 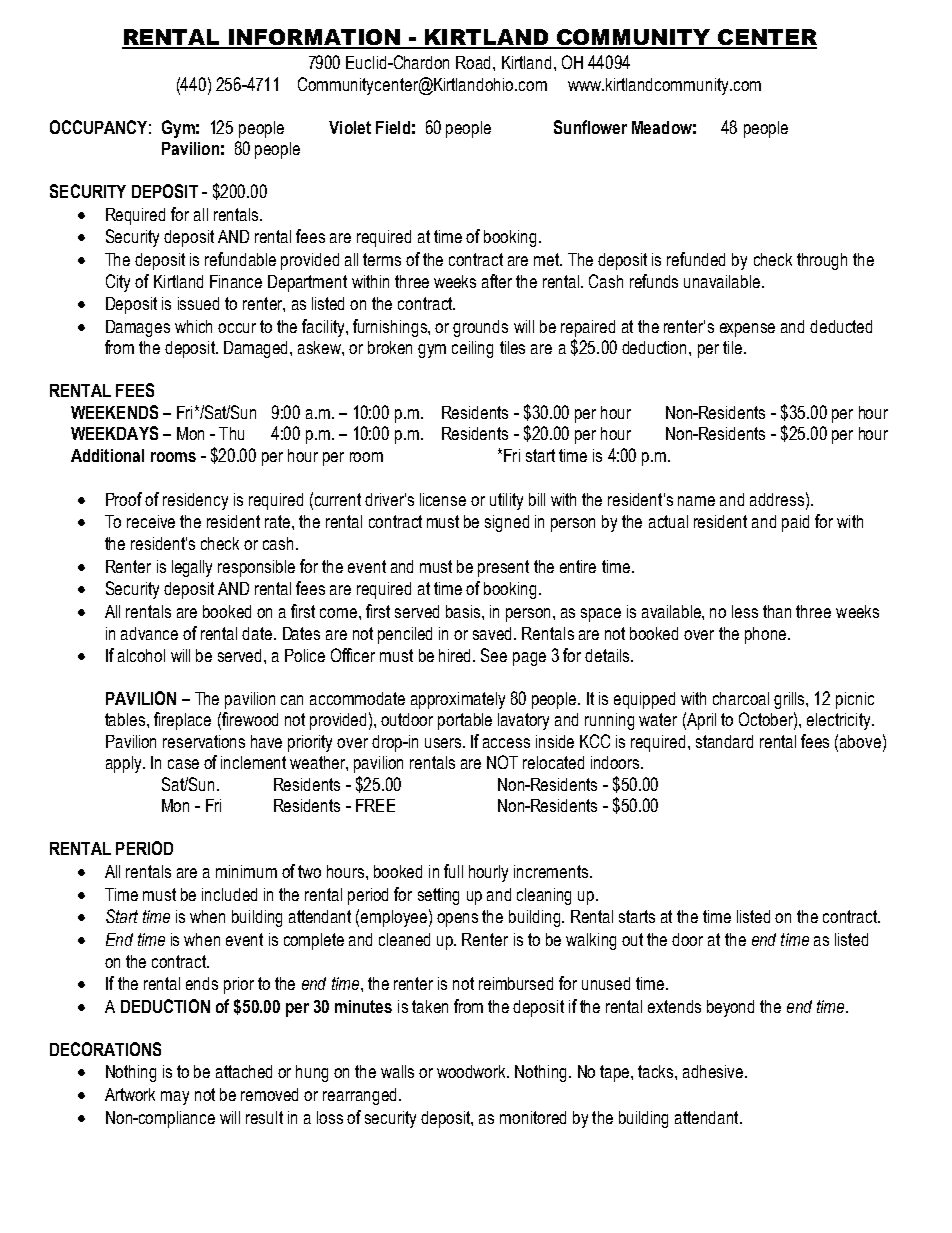 What do you see at coordinates (193, 326) in the screenshot?
I see `which` at bounding box center [193, 326].
